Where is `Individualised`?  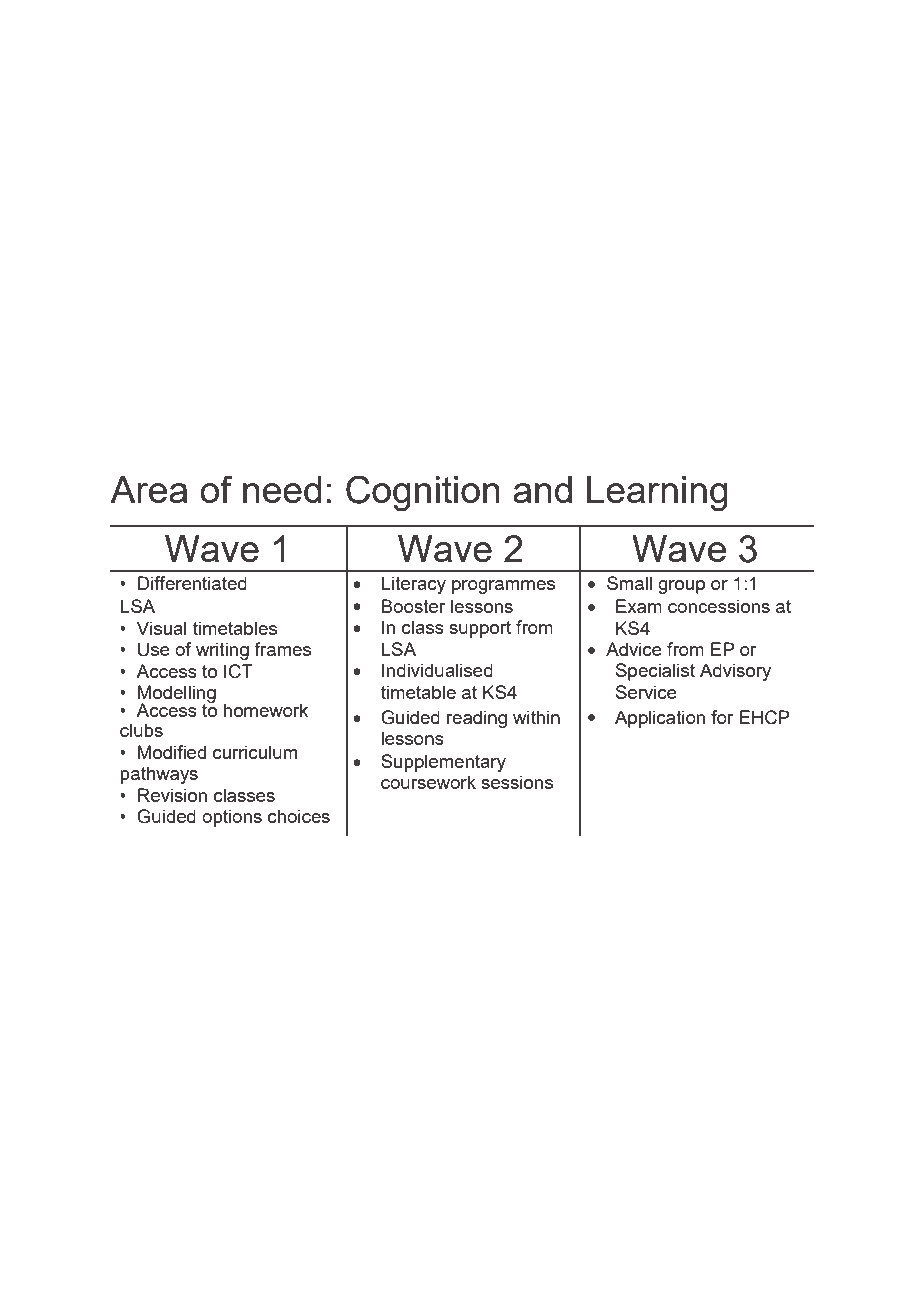 Individualised is located at coordinates (437, 670).
